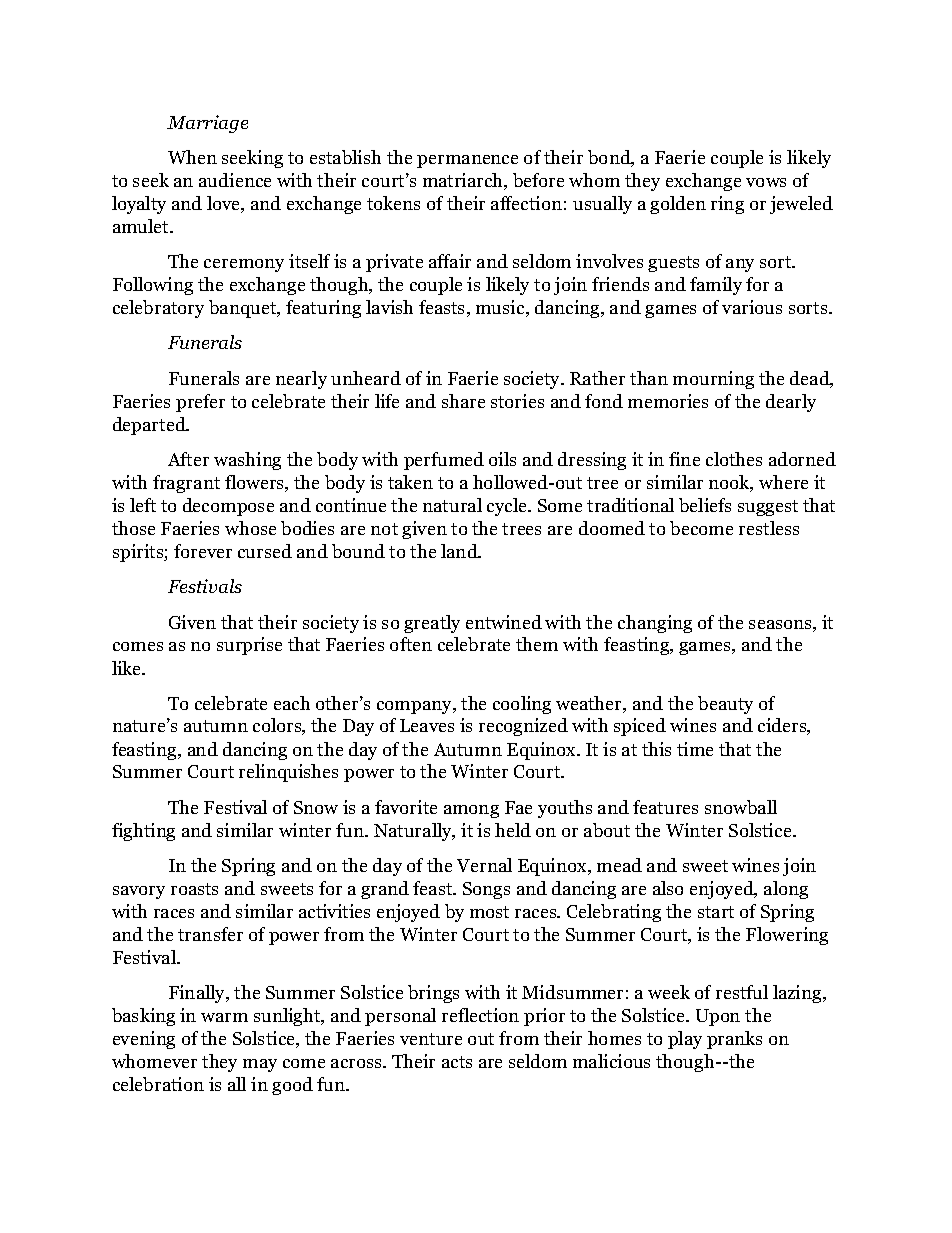 The width and height of the screenshot is (952, 1233). I want to click on permanence, so click(467, 161).
